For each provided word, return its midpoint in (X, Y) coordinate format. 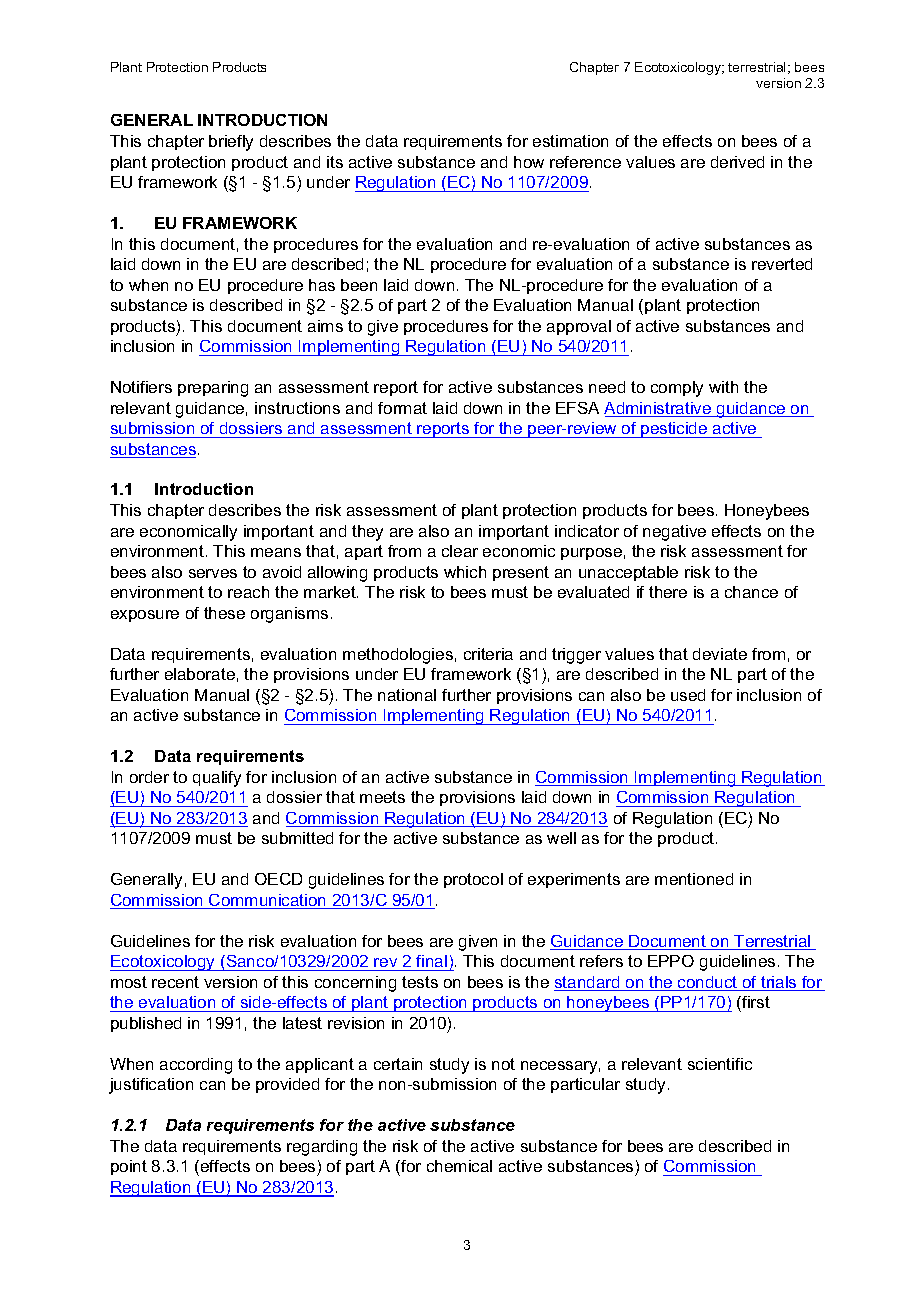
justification (151, 1086)
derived (737, 162)
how (529, 162)
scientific (720, 1064)
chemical (459, 1166)
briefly (231, 143)
